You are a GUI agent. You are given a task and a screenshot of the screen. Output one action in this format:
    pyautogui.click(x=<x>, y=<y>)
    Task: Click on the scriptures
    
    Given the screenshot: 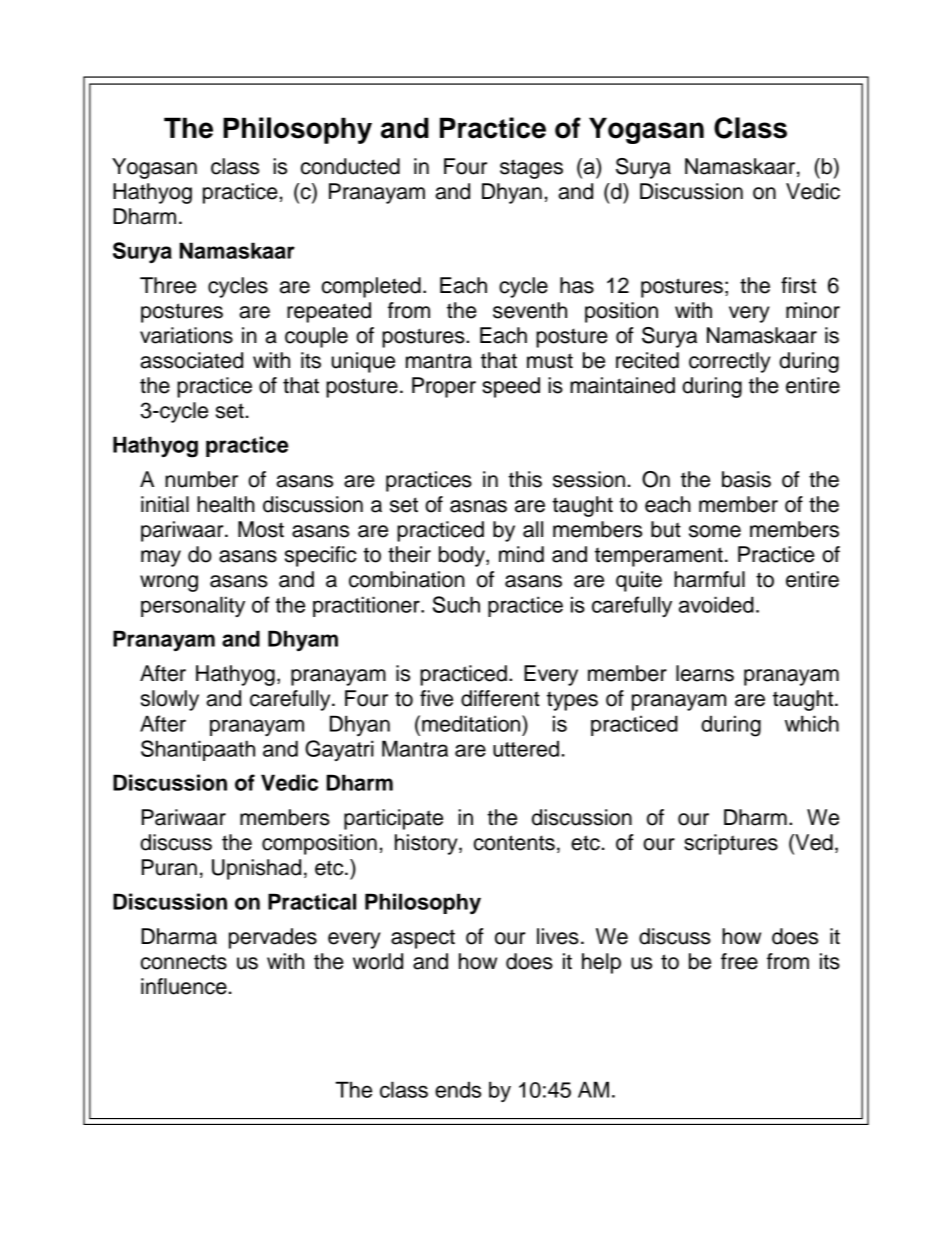 What is the action you would take?
    pyautogui.click(x=731, y=844)
